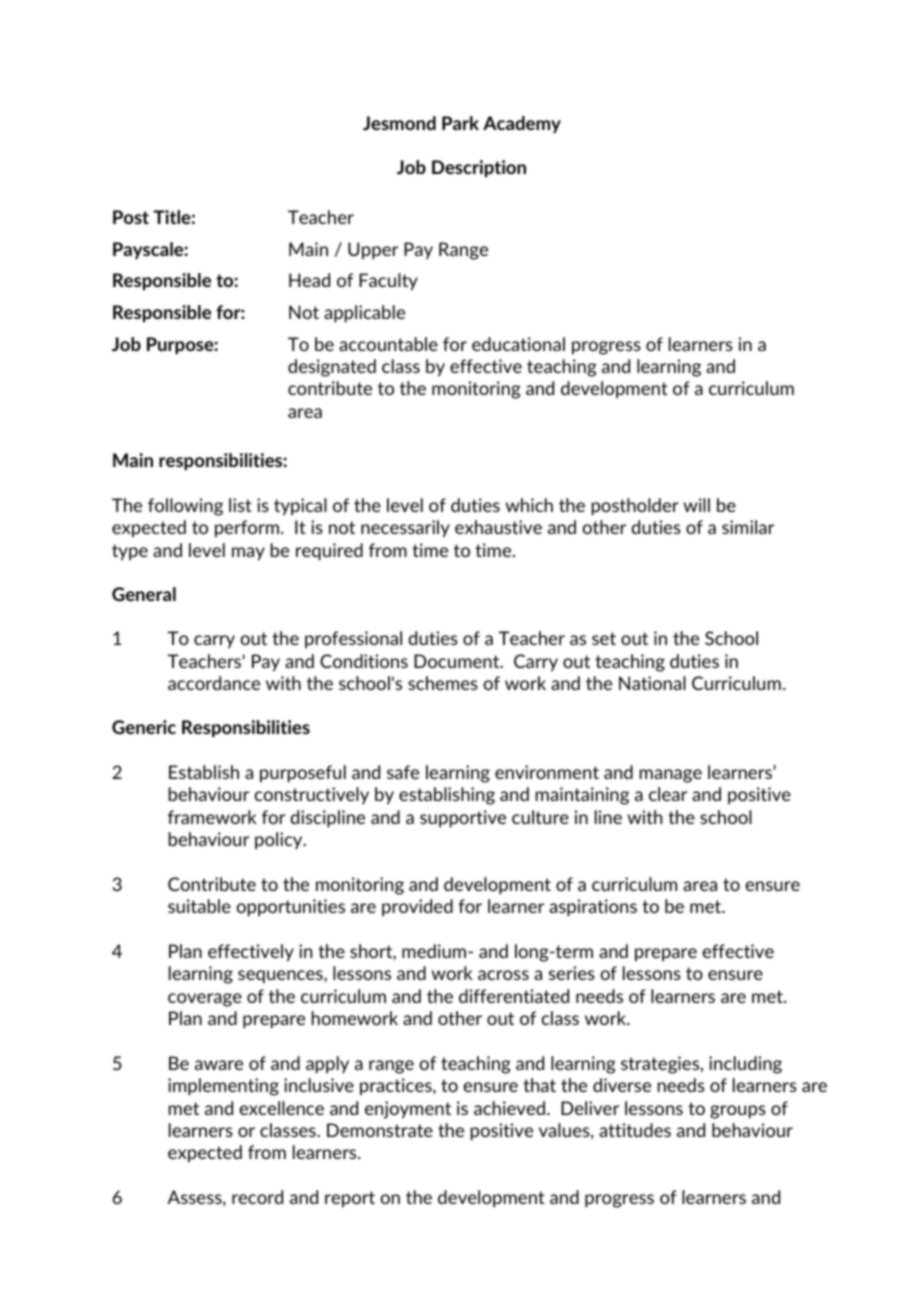  Describe the element at coordinates (697, 505) in the page. I see `will` at that location.
